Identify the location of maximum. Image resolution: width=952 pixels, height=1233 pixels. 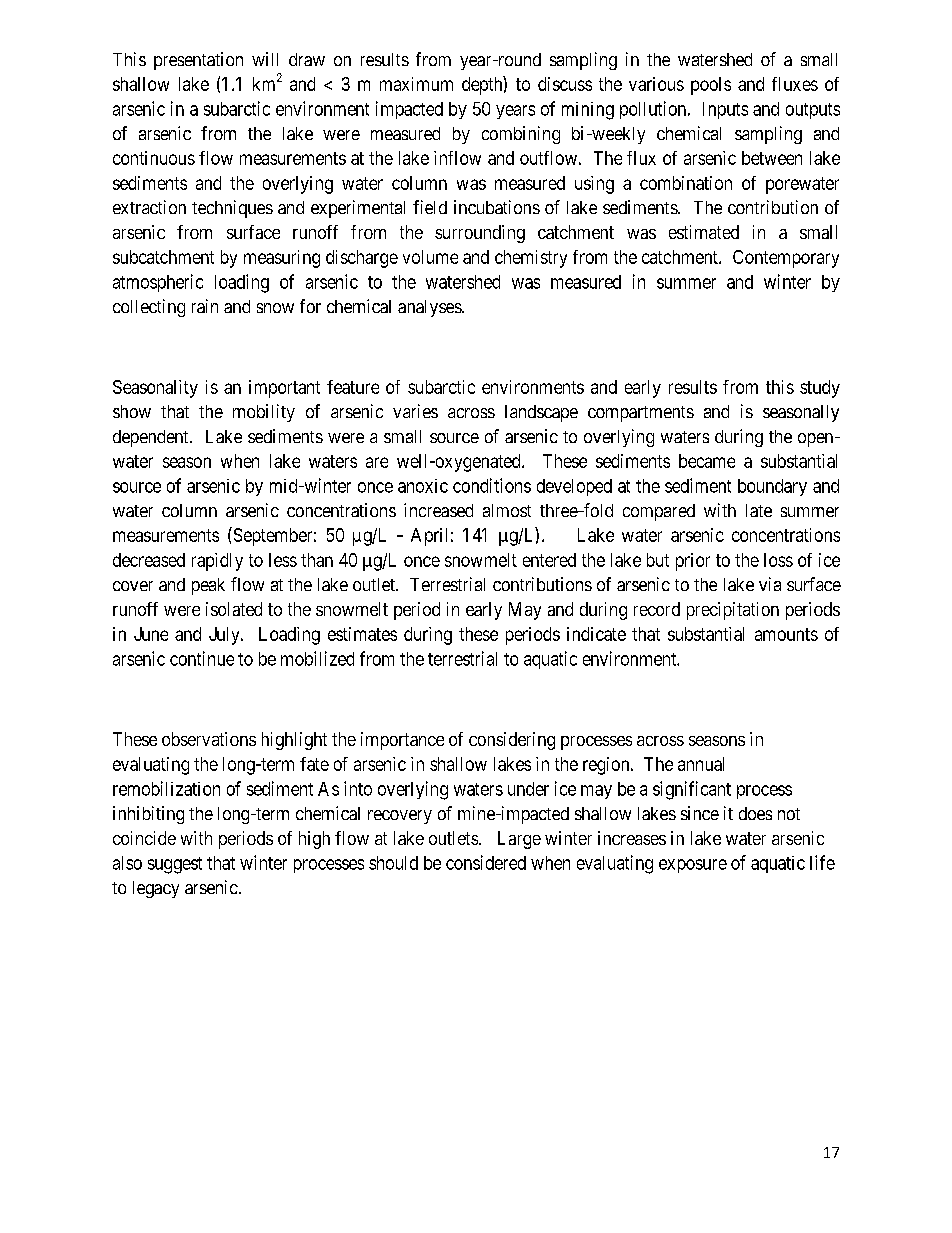
(416, 84).
